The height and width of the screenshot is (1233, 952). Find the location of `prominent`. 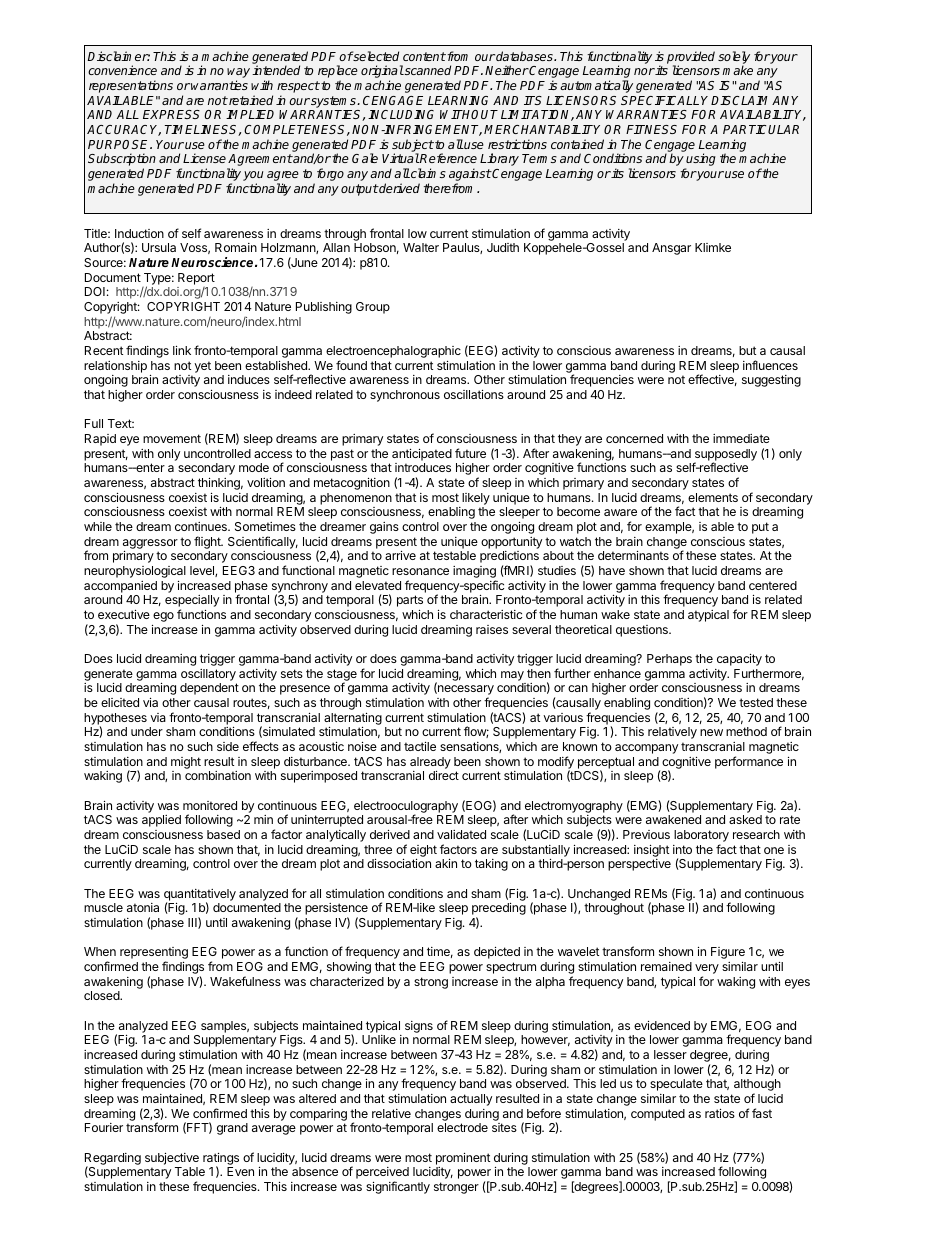

prominent is located at coordinates (463, 1159).
